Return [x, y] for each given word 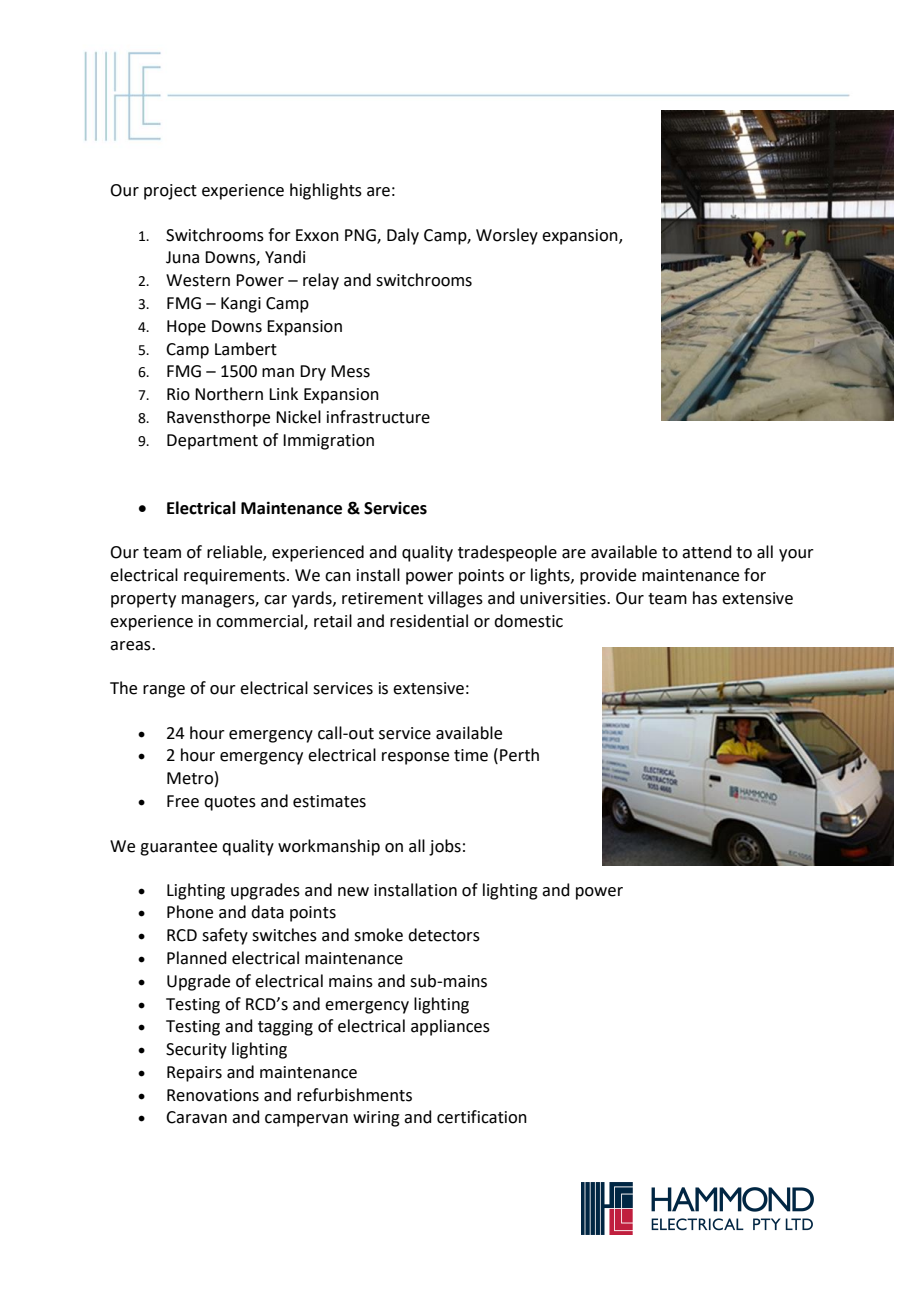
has [705, 598]
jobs [445, 847]
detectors [444, 935]
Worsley [507, 236]
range [164, 691]
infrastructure [378, 417]
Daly [403, 236]
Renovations [213, 1095]
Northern [229, 394]
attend [707, 552]
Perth [519, 755]
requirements [236, 577]
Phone [190, 912]
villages [455, 599]
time [471, 755]
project [170, 192]
